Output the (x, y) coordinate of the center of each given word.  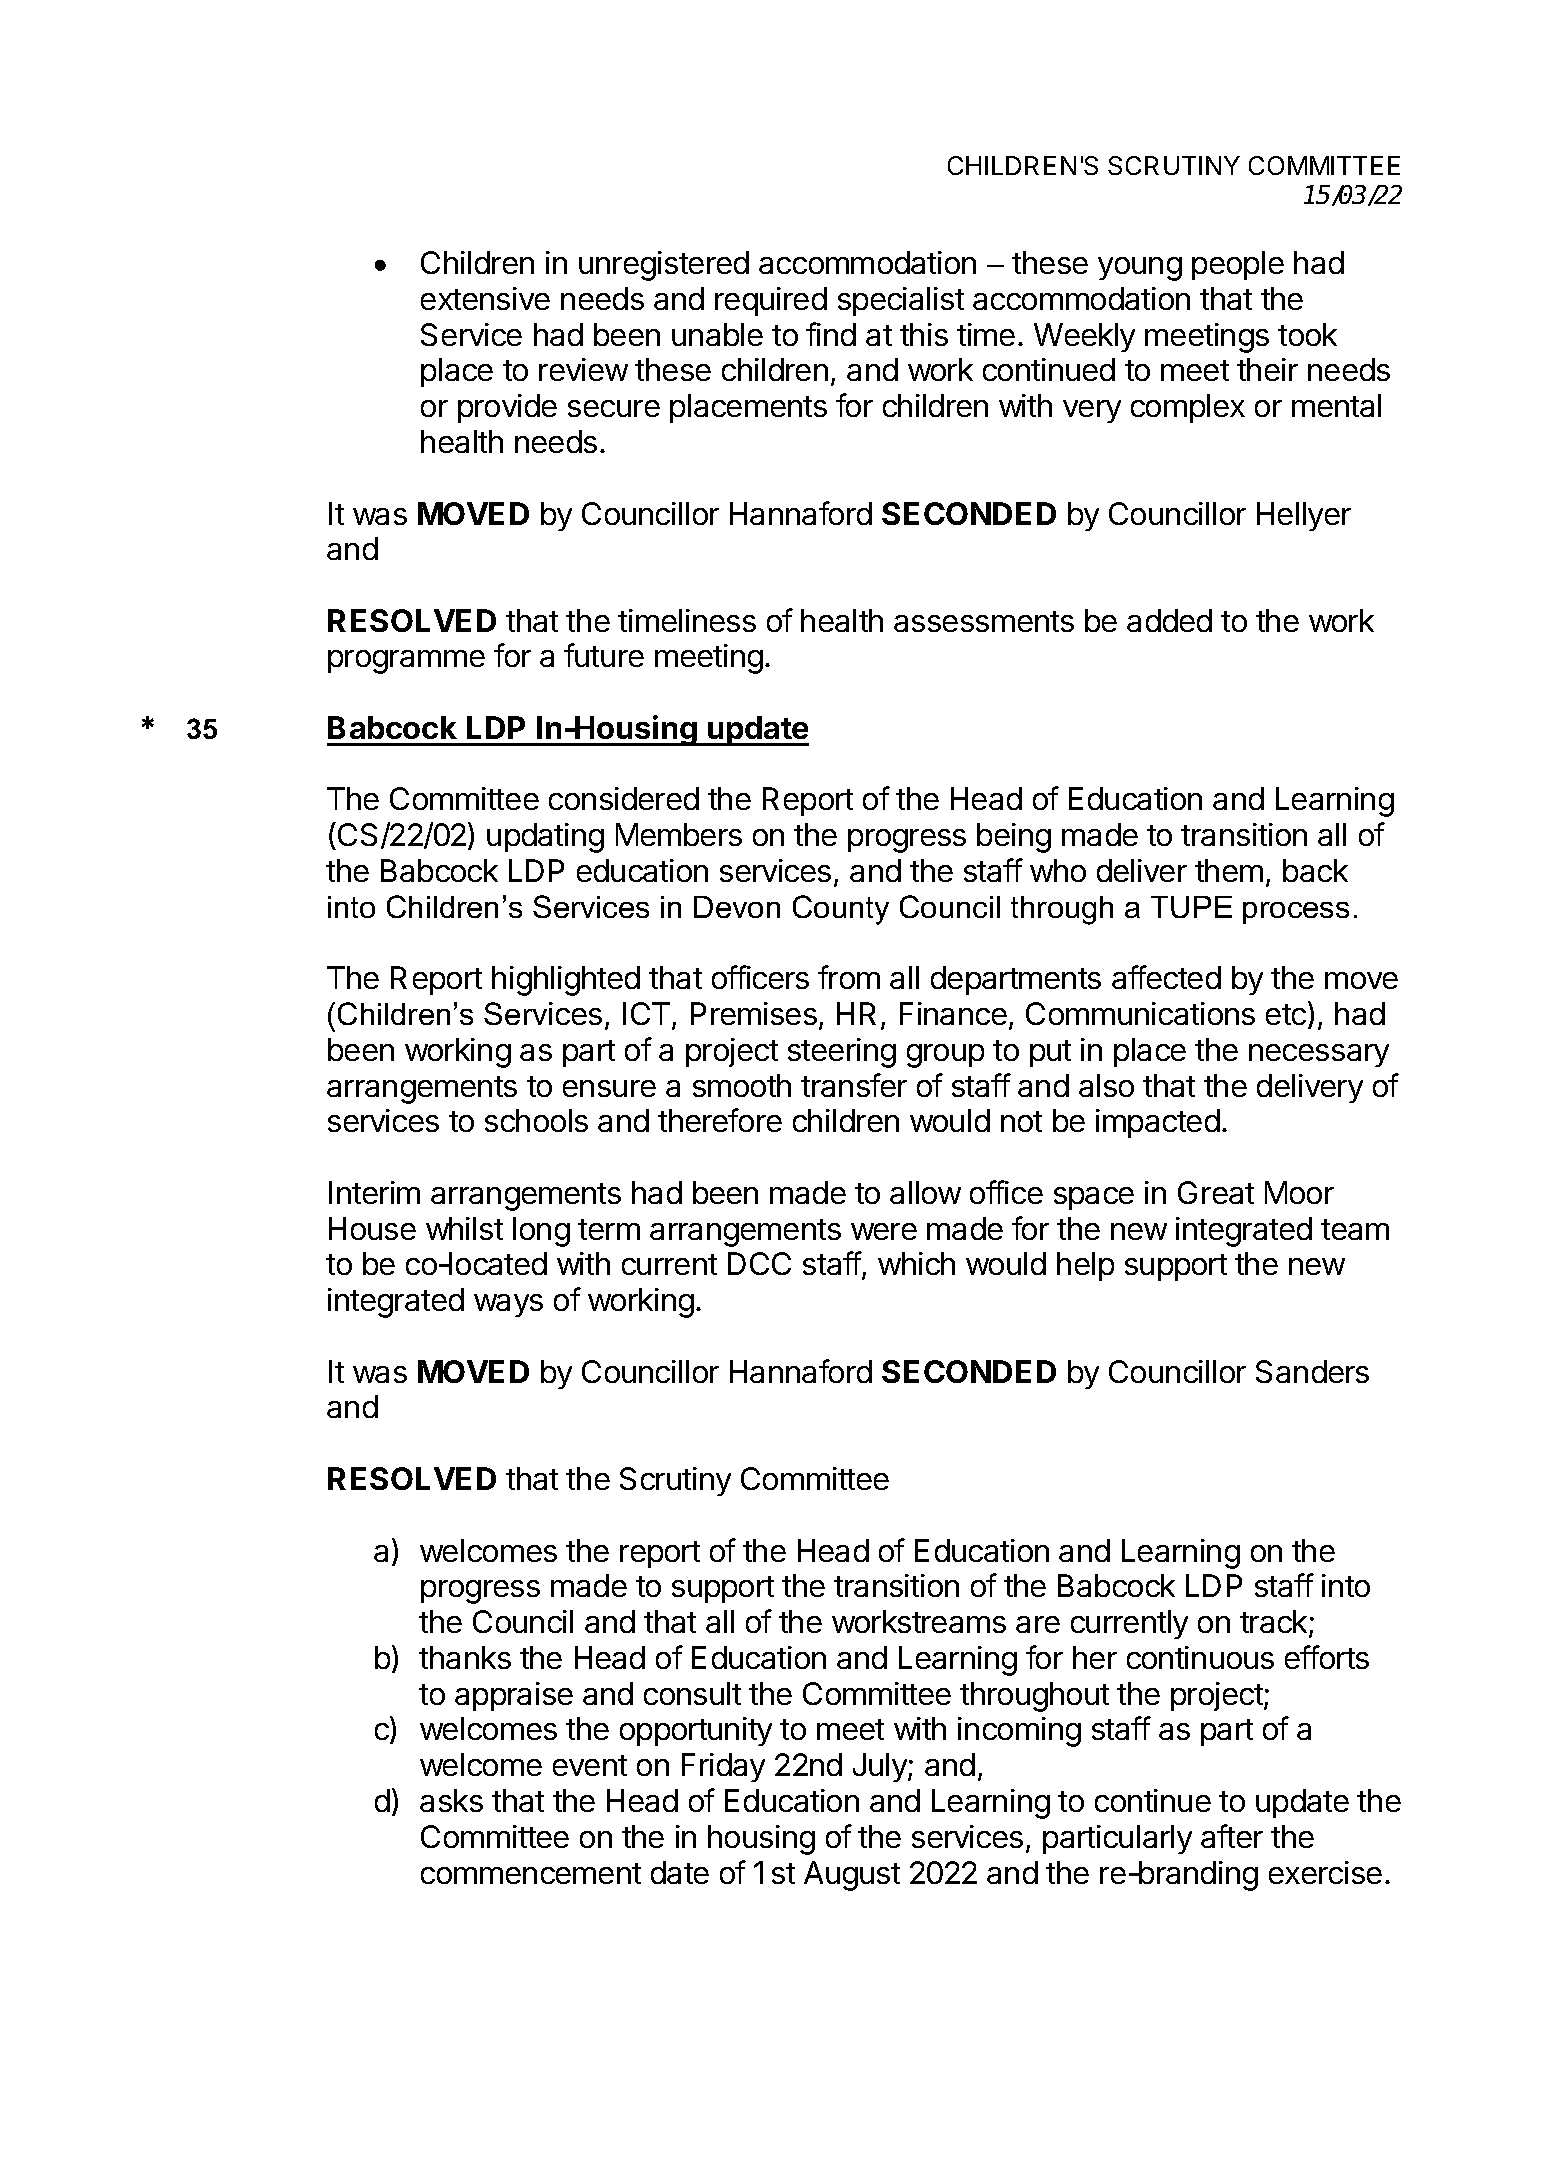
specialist (901, 301)
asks (451, 1800)
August (852, 1876)
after (1232, 1836)
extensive (485, 298)
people (1238, 265)
